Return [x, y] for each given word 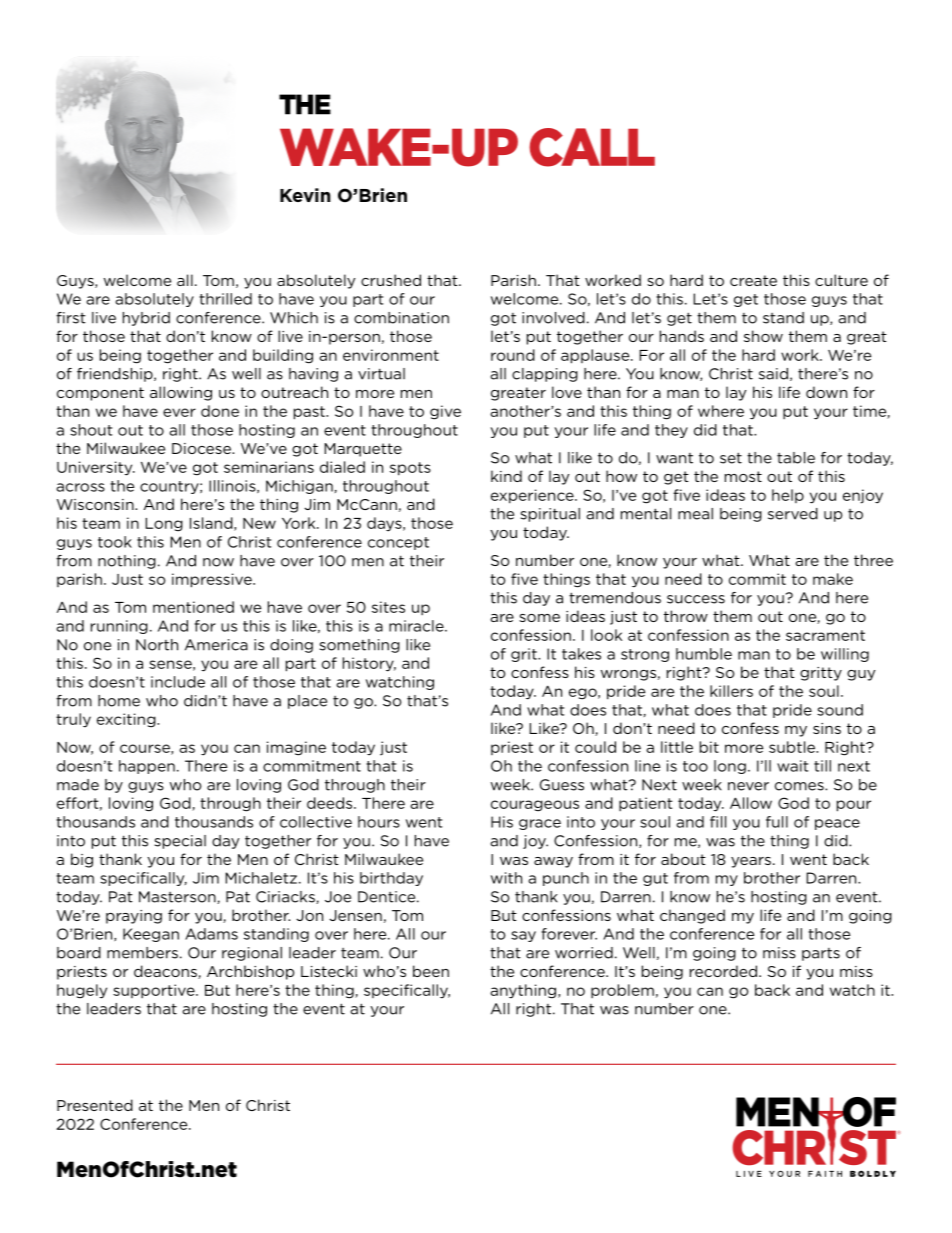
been [431, 971]
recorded [723, 971]
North [157, 645]
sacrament [825, 635]
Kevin [305, 195]
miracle [417, 626]
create [753, 280]
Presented [95, 1105]
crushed [391, 280]
